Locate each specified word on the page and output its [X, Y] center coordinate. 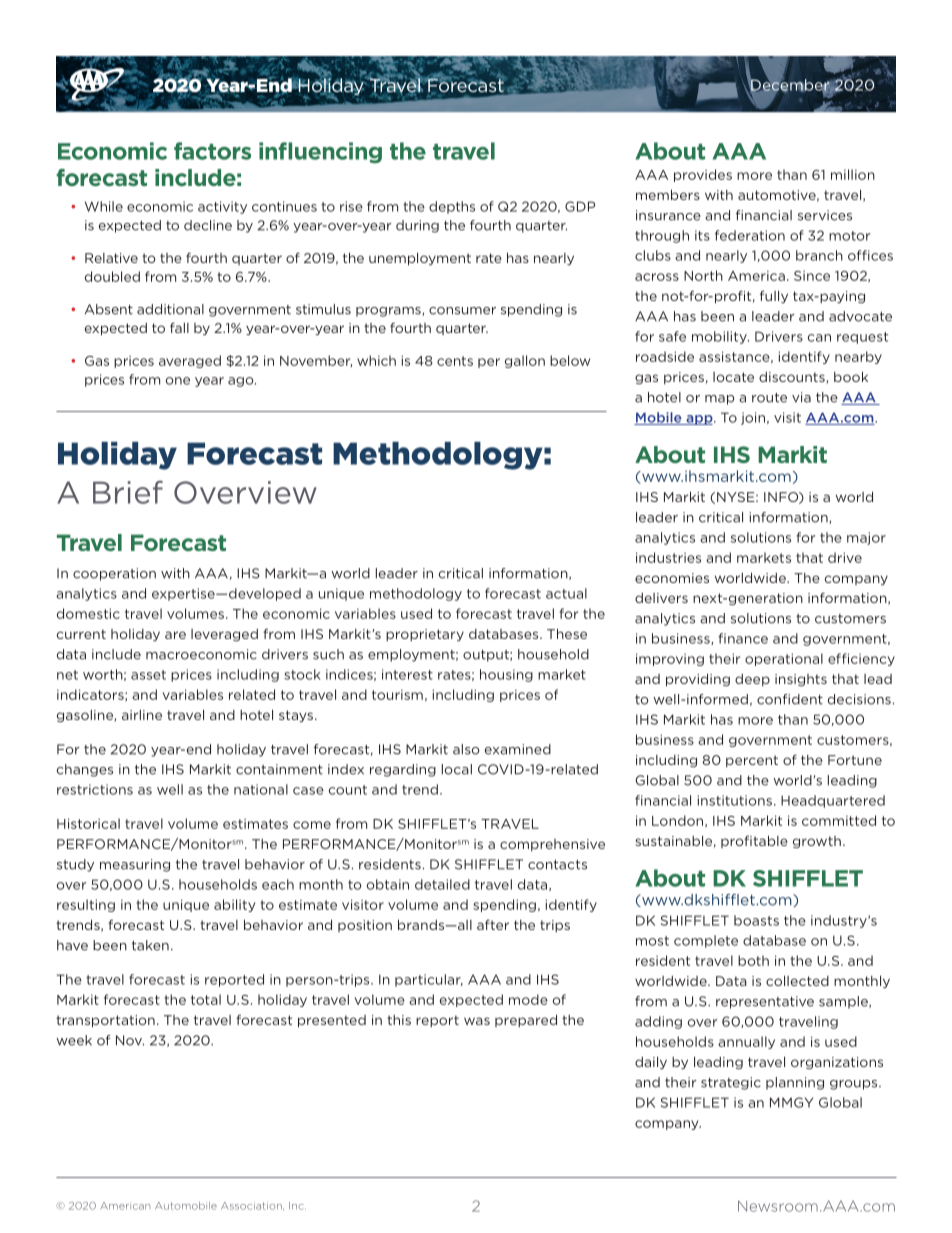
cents [455, 361]
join [753, 418]
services [825, 215]
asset [148, 675]
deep [752, 680]
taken [150, 945]
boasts [756, 920]
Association [252, 1206]
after [493, 924]
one [178, 381]
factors [212, 151]
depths [452, 207]
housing [506, 675]
